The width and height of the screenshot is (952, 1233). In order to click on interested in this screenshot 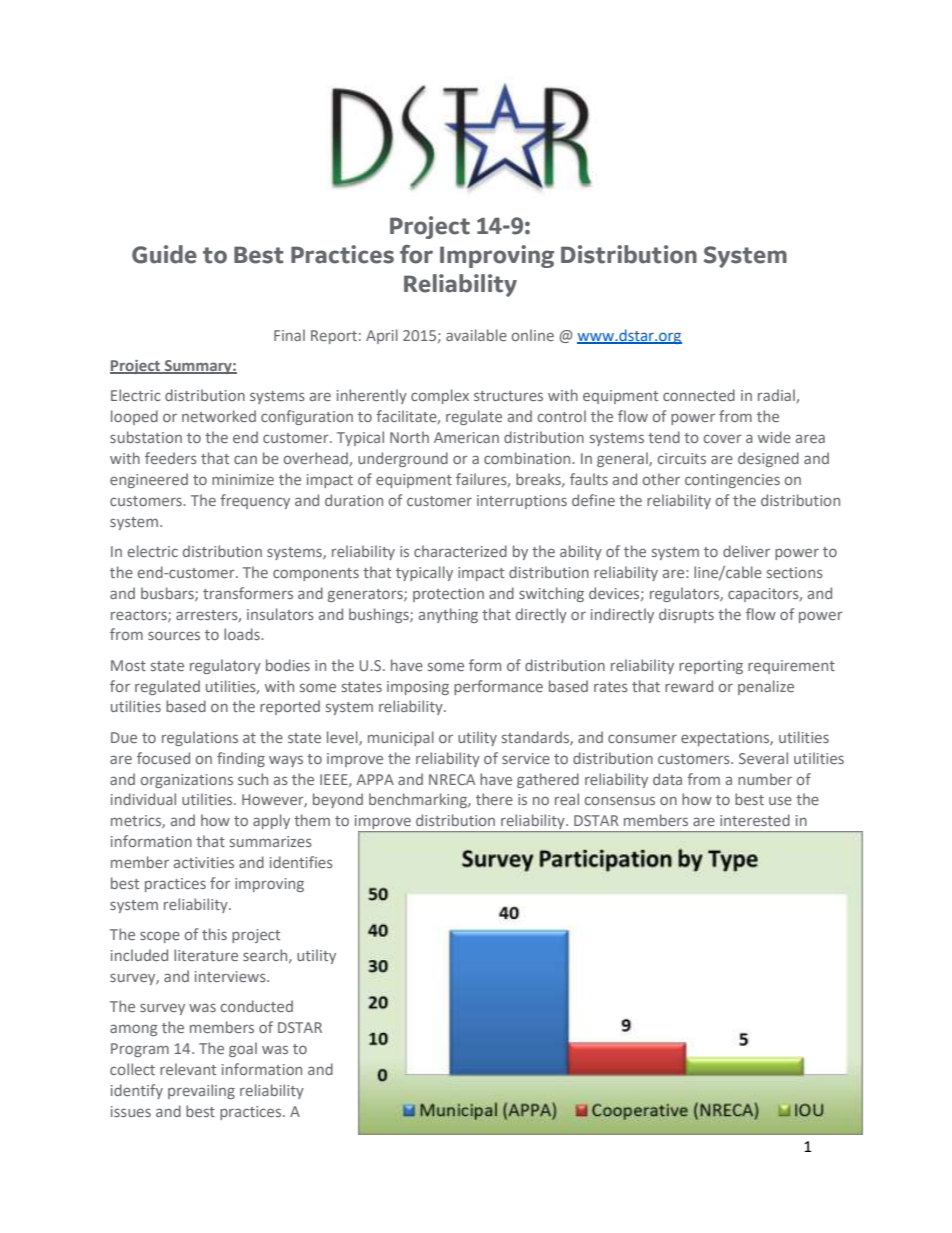, I will do `click(755, 820)`.
